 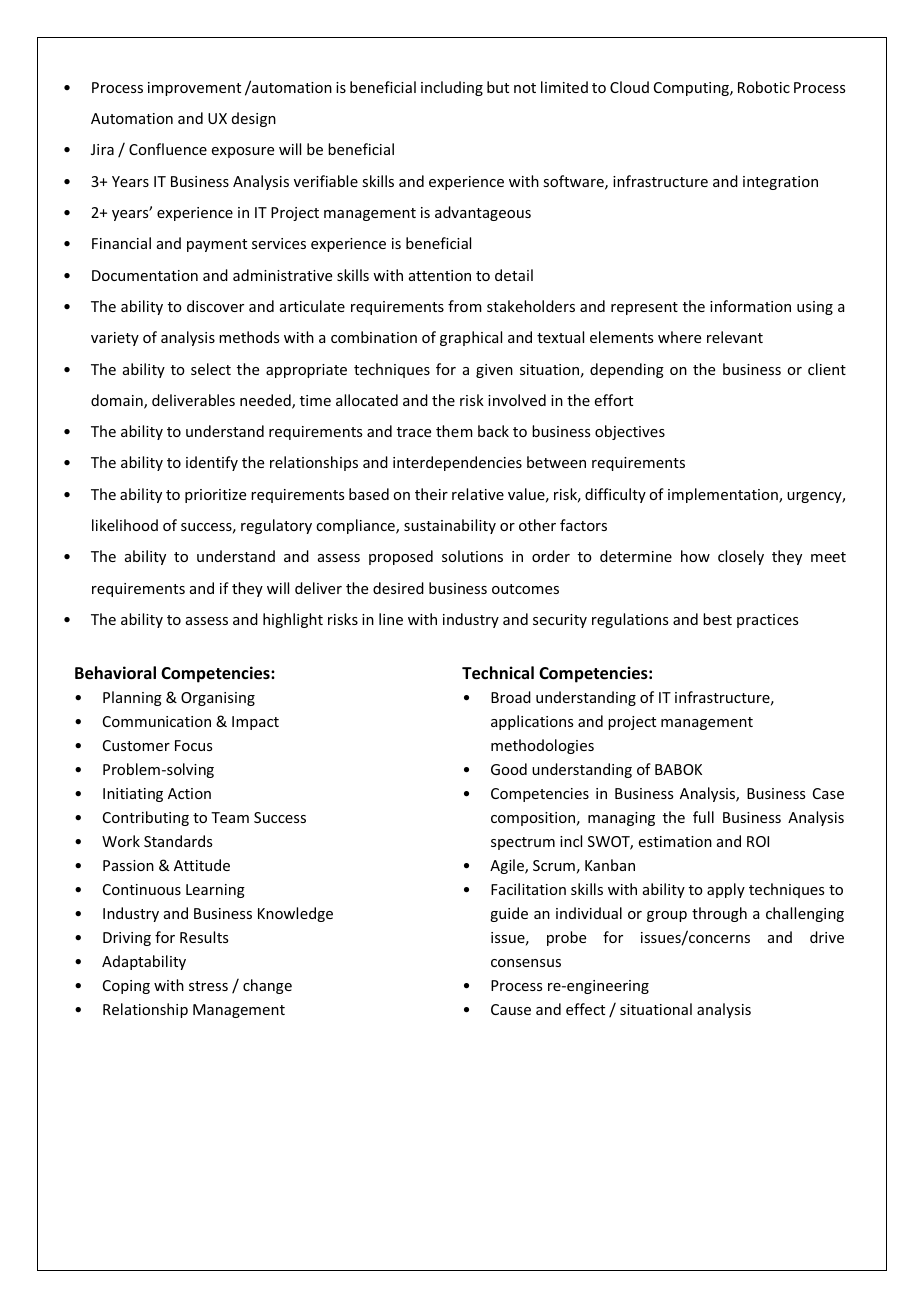 I want to click on improvement, so click(x=194, y=89).
